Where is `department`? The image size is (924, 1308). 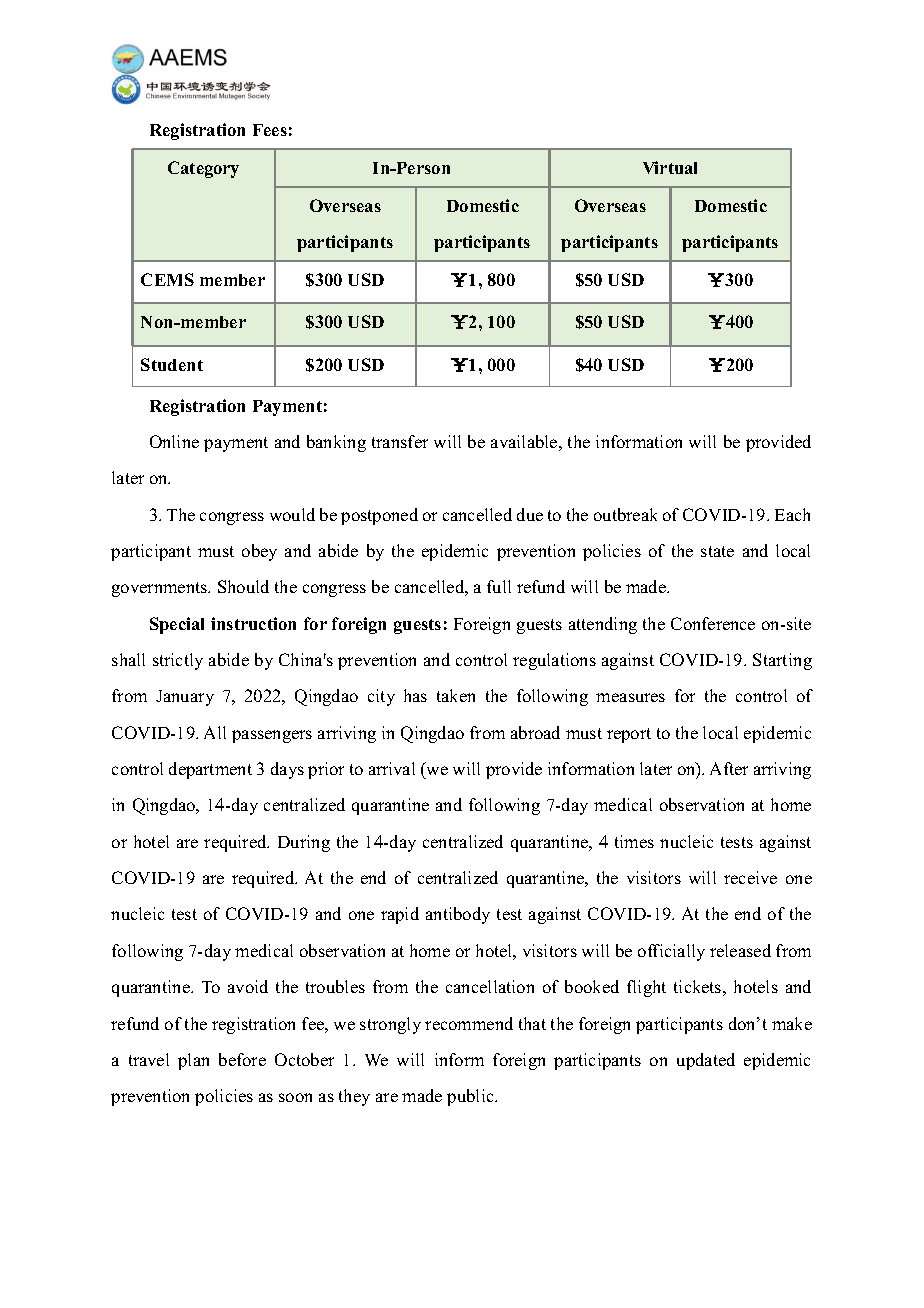
department is located at coordinates (210, 770).
